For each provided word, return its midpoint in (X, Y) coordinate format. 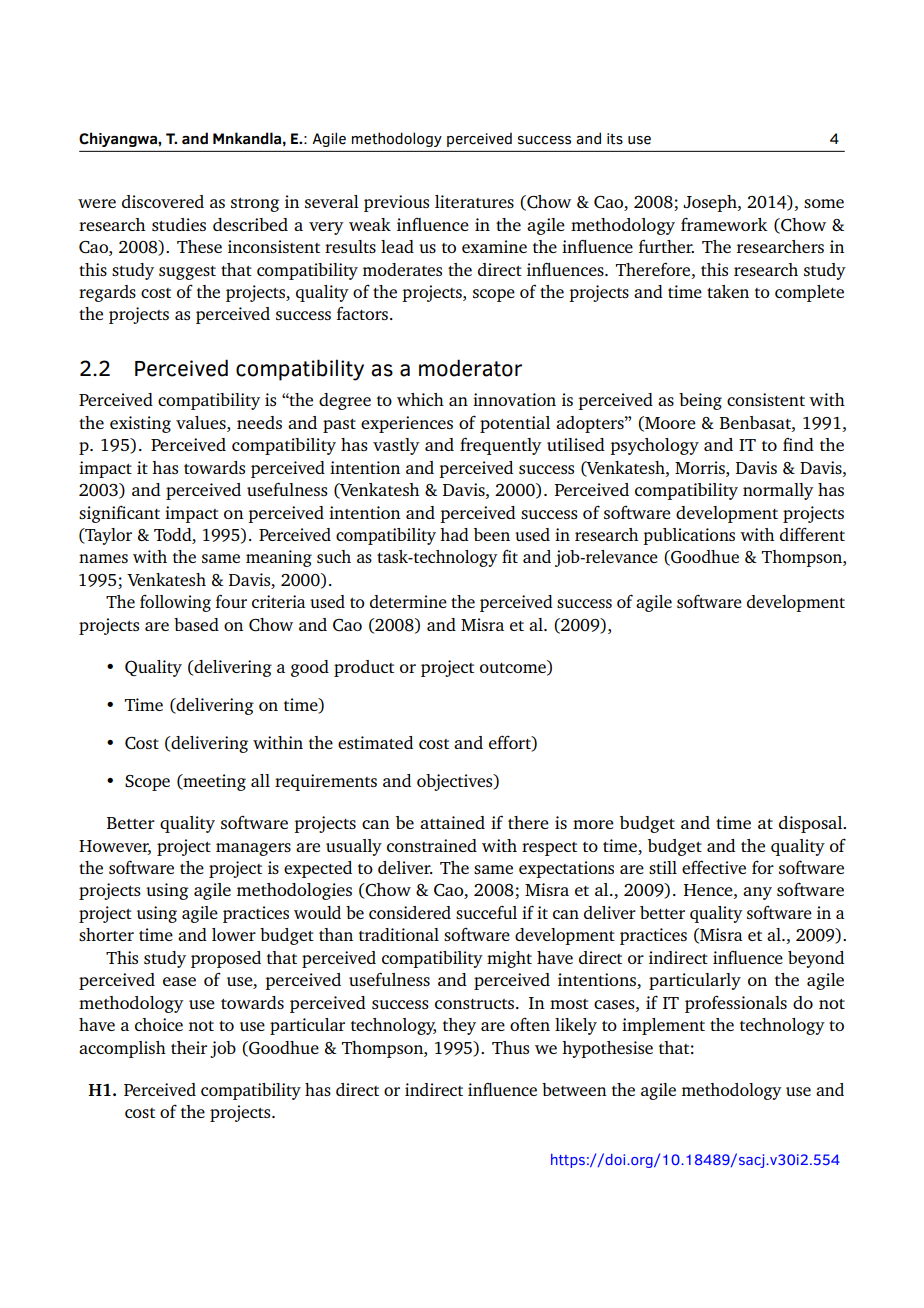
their (189, 1047)
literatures (474, 201)
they (459, 1026)
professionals (736, 1004)
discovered (163, 201)
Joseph (711, 203)
